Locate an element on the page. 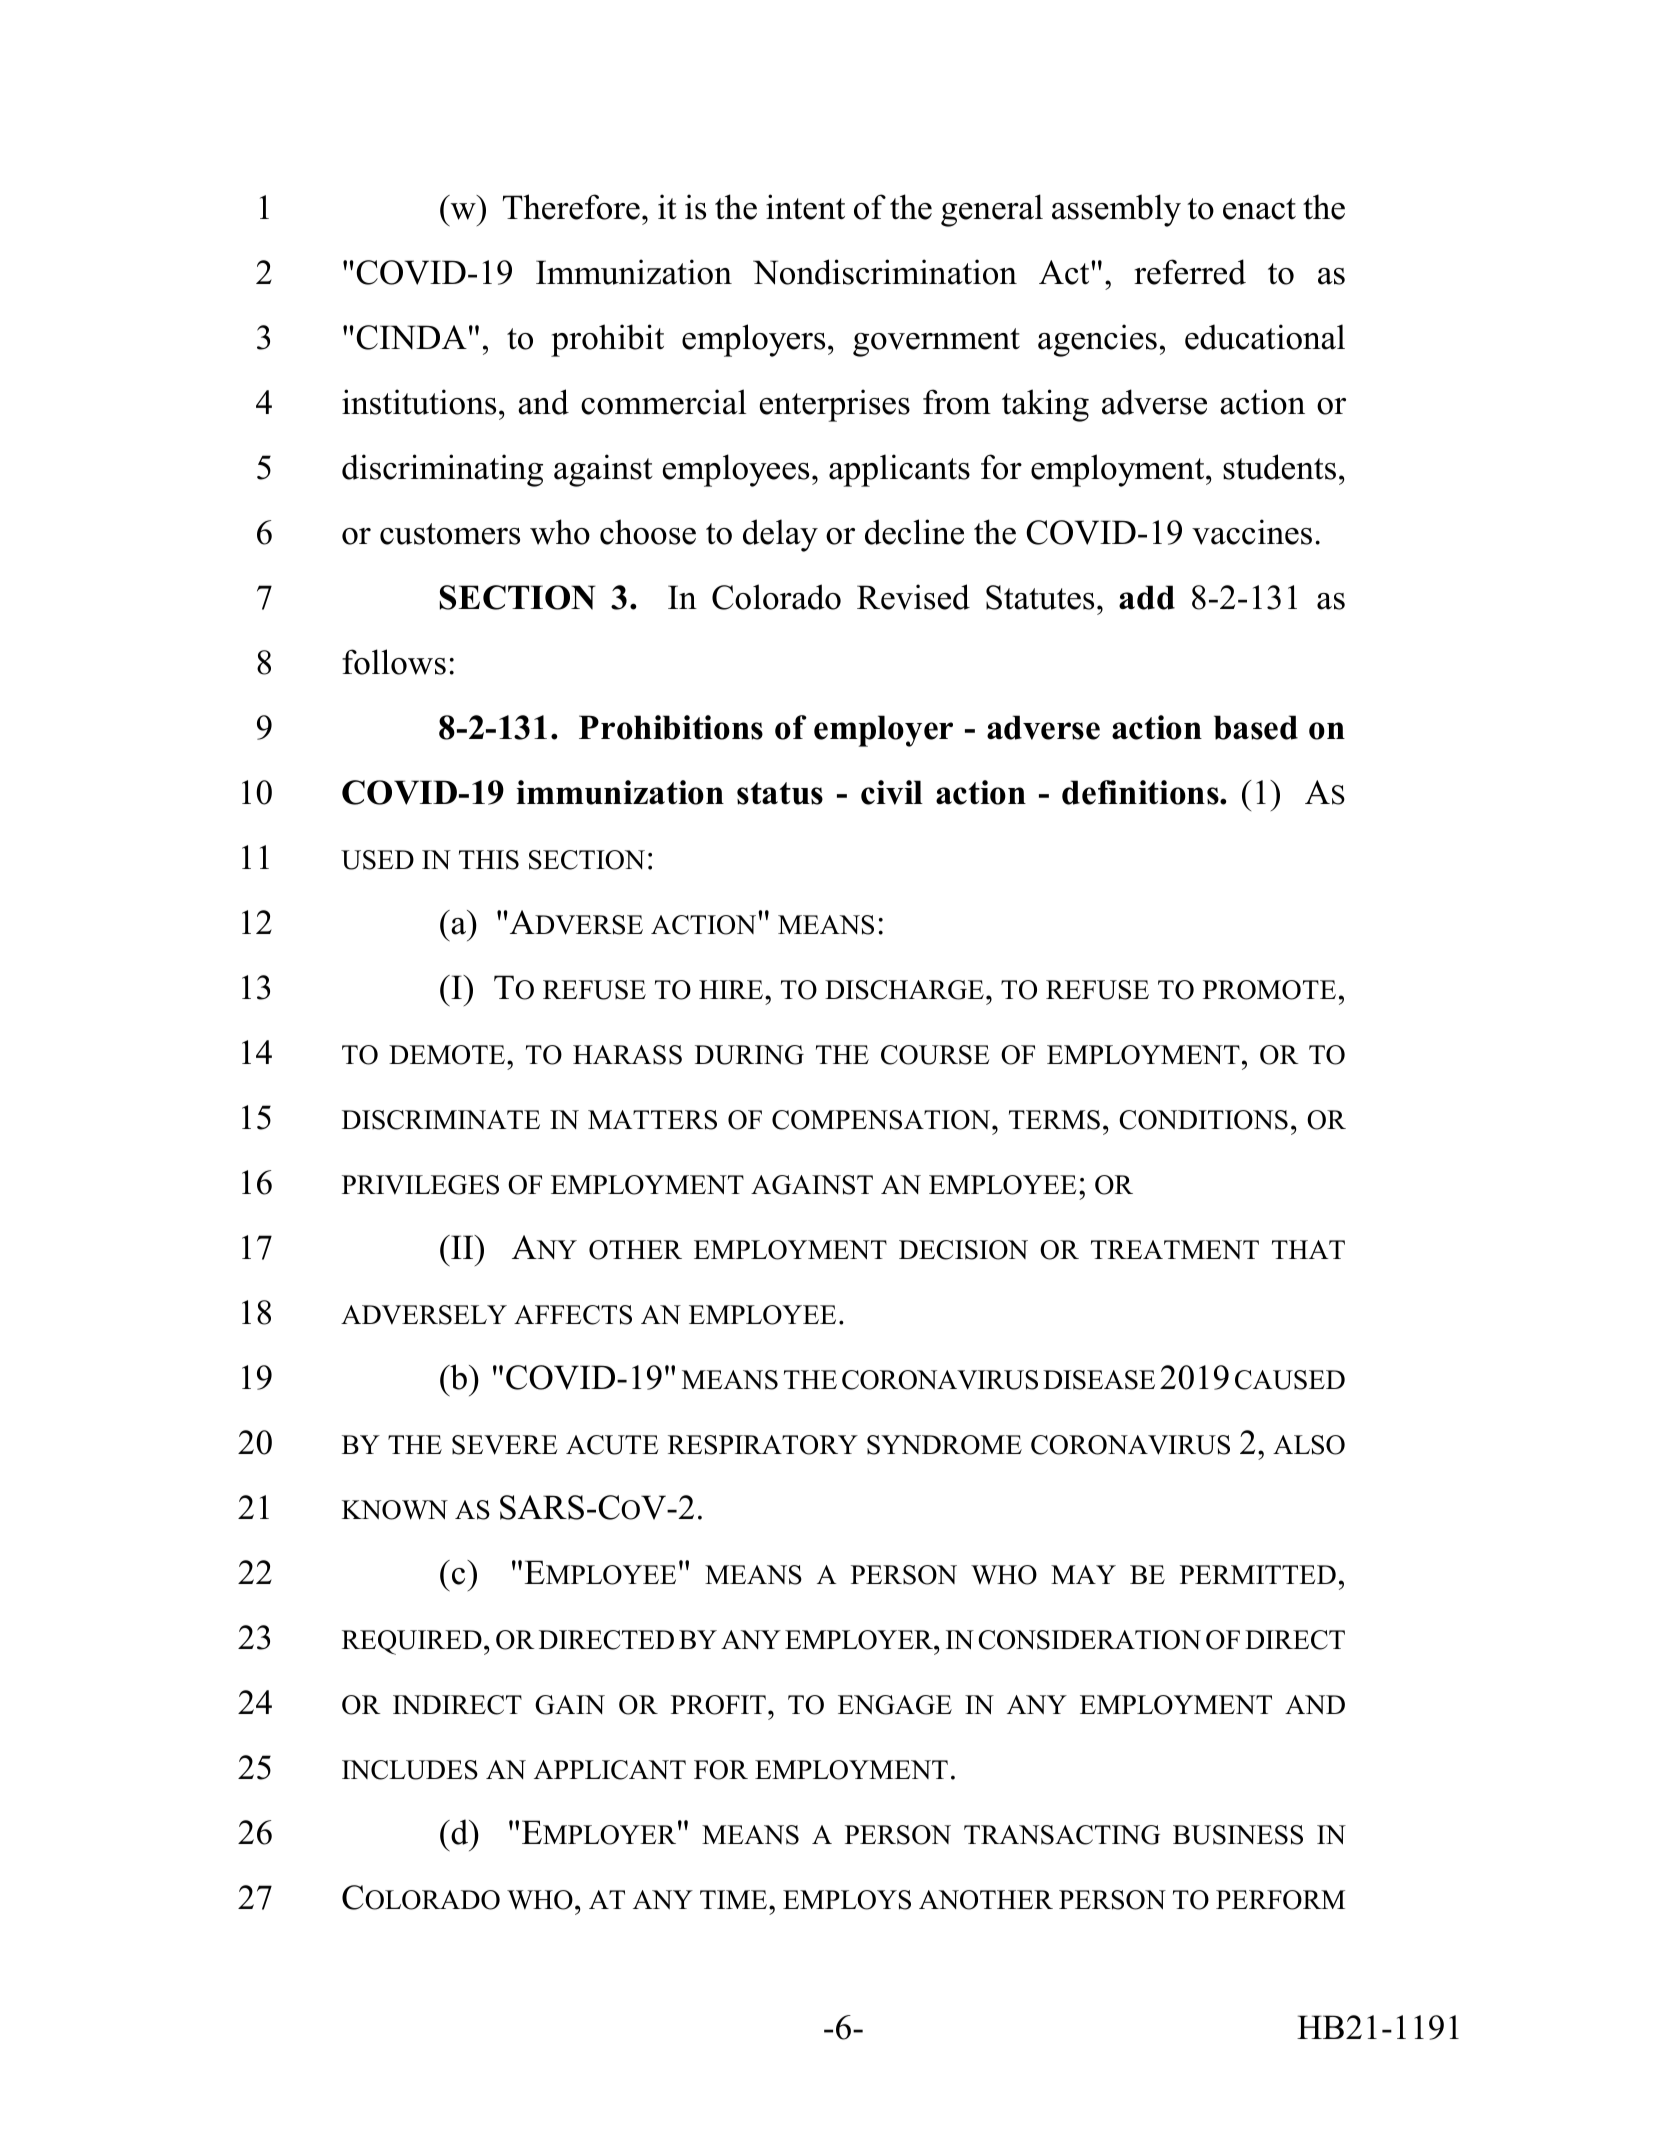 This page has width=1658, height=2145. civil is located at coordinates (892, 792).
